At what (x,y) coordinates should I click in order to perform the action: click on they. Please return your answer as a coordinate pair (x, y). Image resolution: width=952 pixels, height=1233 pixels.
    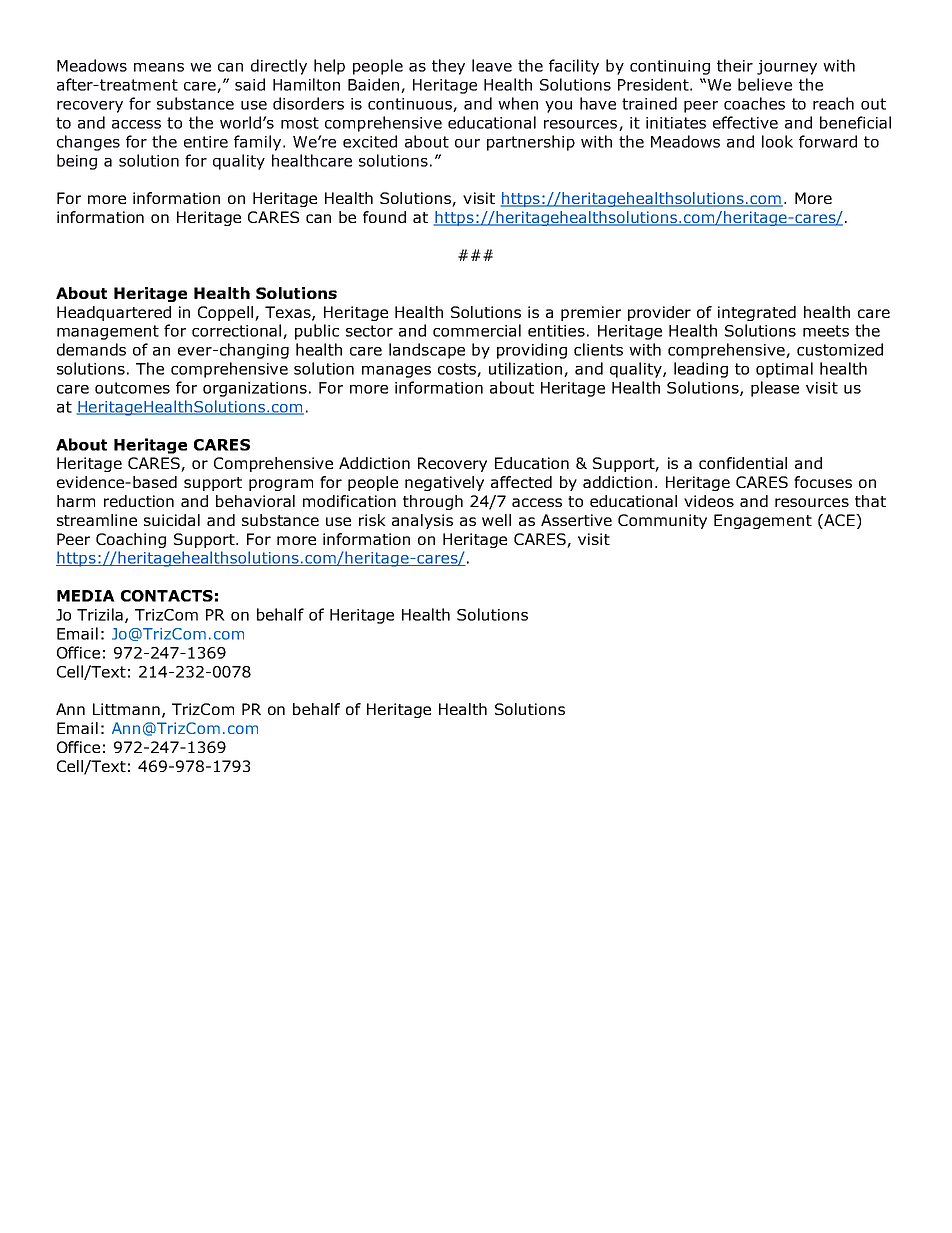
    Looking at the image, I should click on (448, 67).
